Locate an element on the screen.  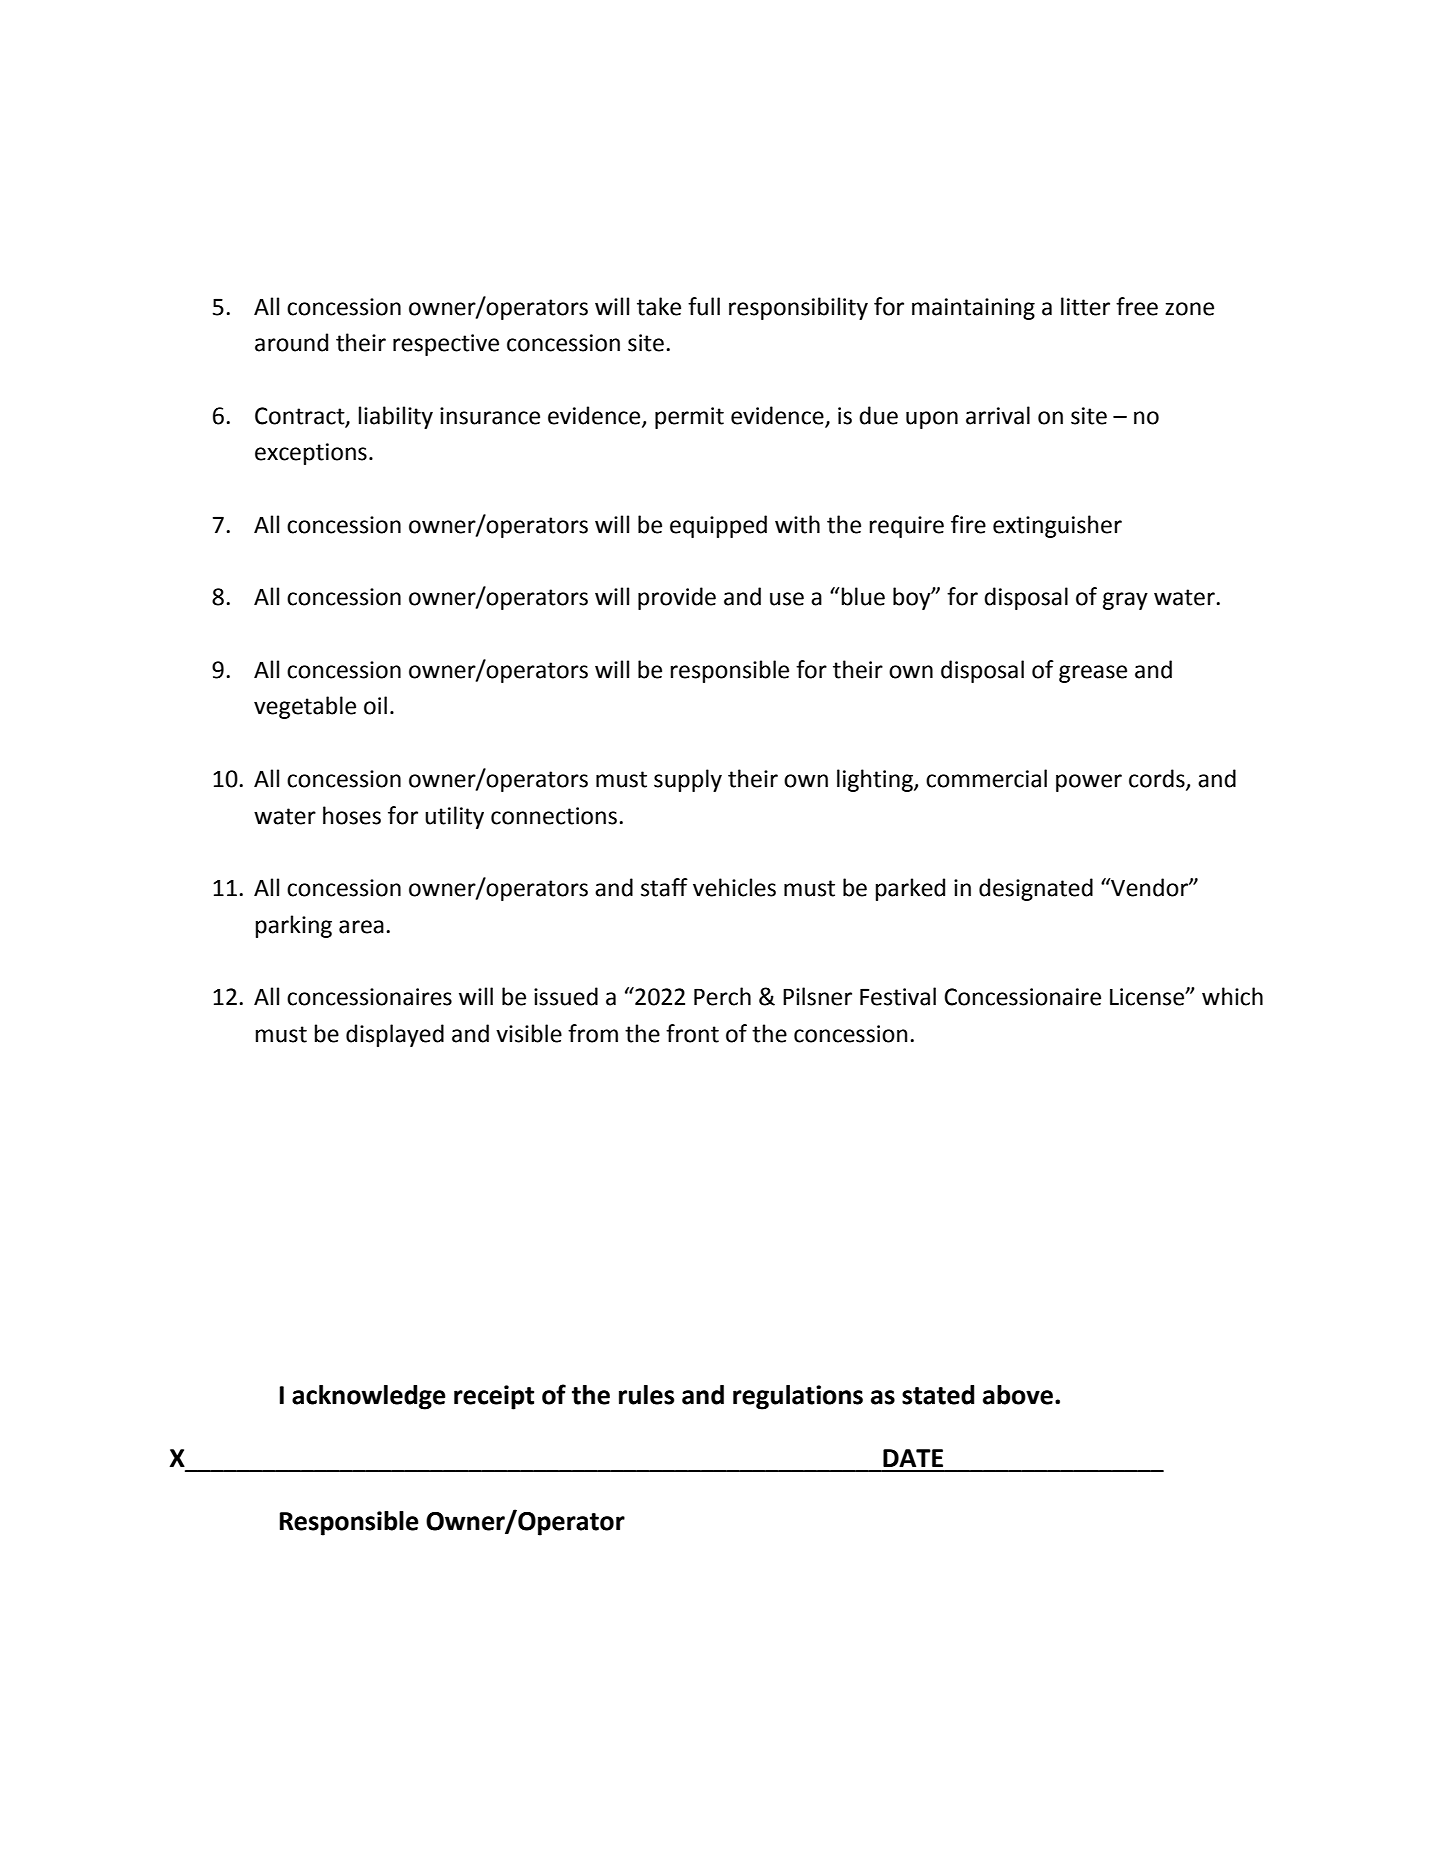
responsibility is located at coordinates (798, 308).
